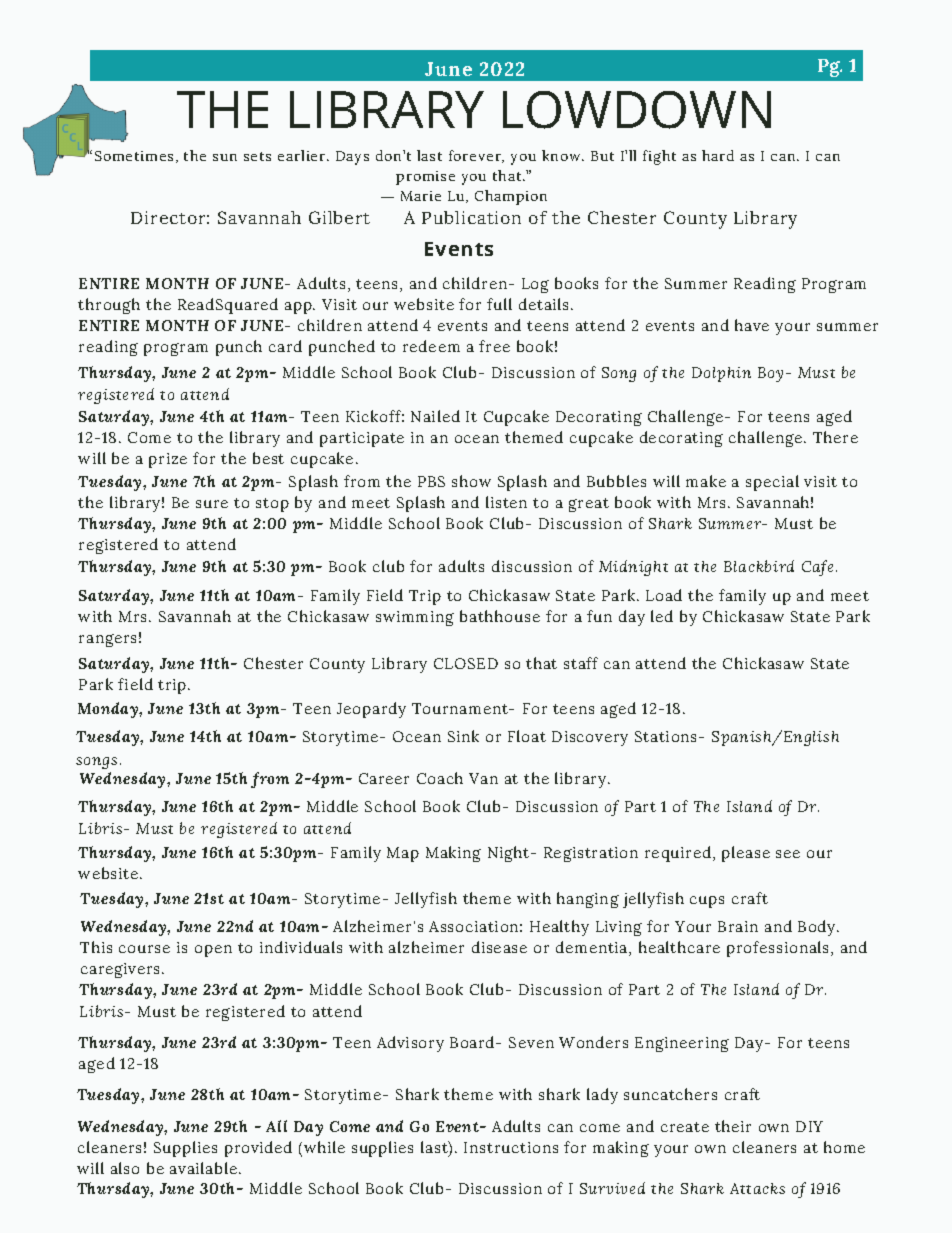  What do you see at coordinates (476, 156) in the page?
I see `forever` at bounding box center [476, 156].
